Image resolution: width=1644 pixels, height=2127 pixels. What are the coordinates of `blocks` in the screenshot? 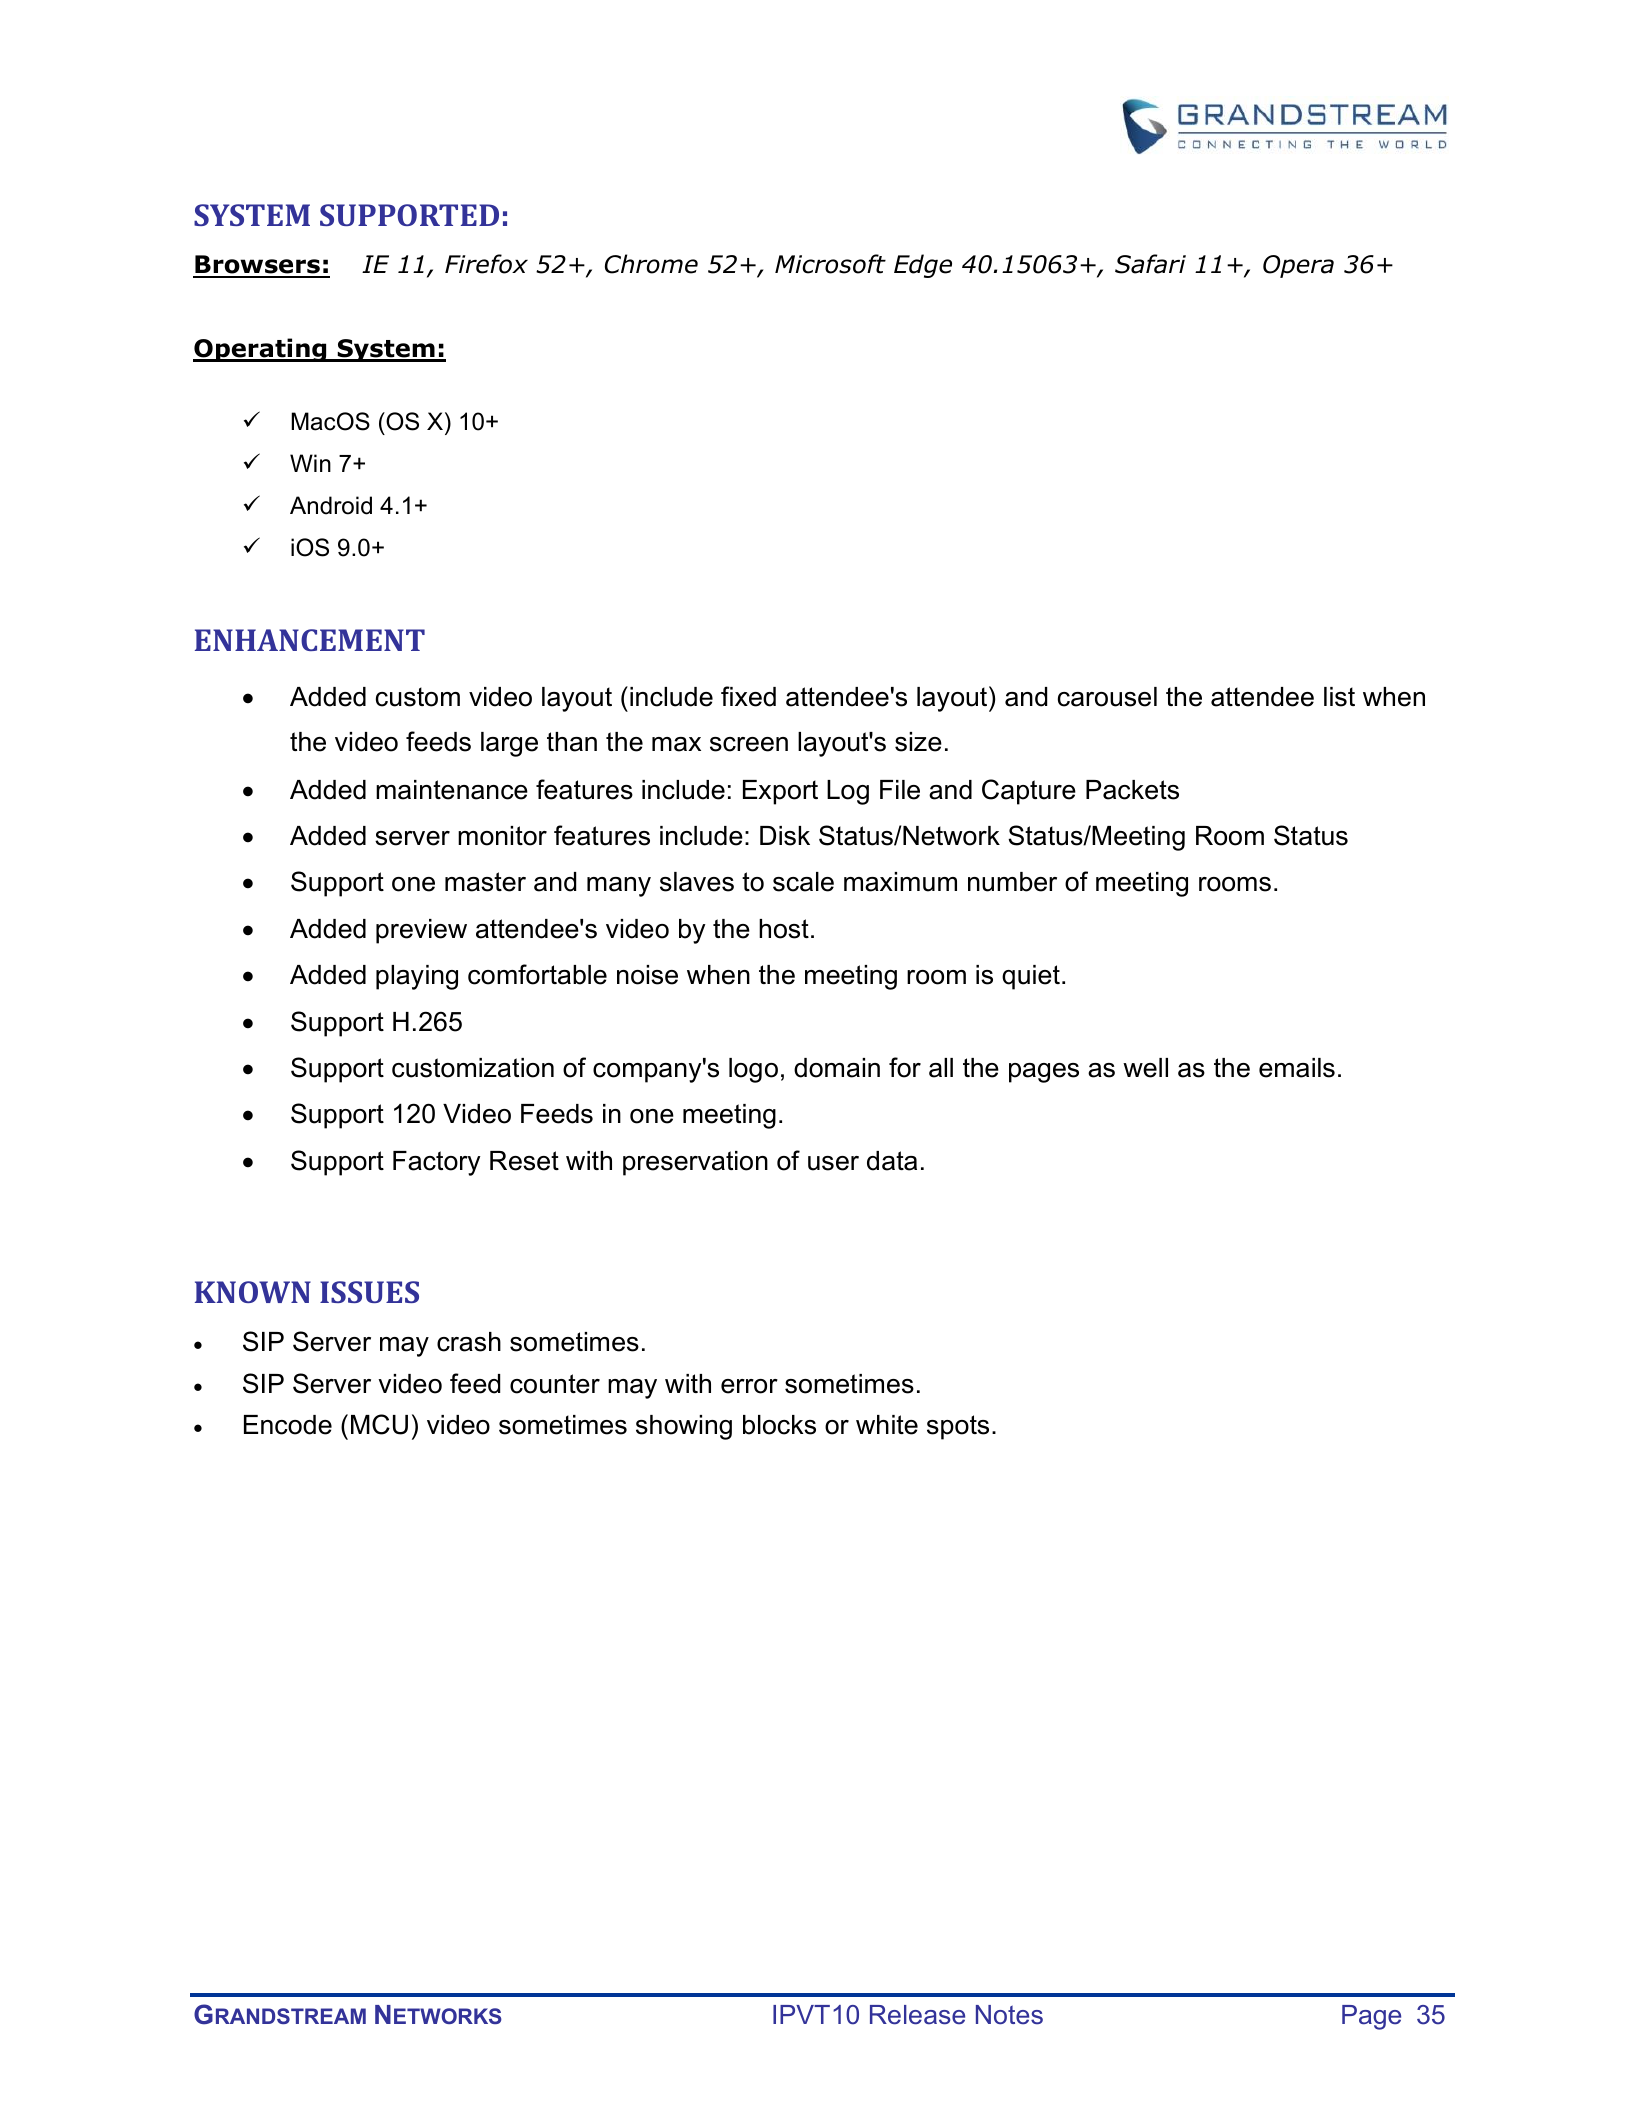 It's located at (779, 1425).
